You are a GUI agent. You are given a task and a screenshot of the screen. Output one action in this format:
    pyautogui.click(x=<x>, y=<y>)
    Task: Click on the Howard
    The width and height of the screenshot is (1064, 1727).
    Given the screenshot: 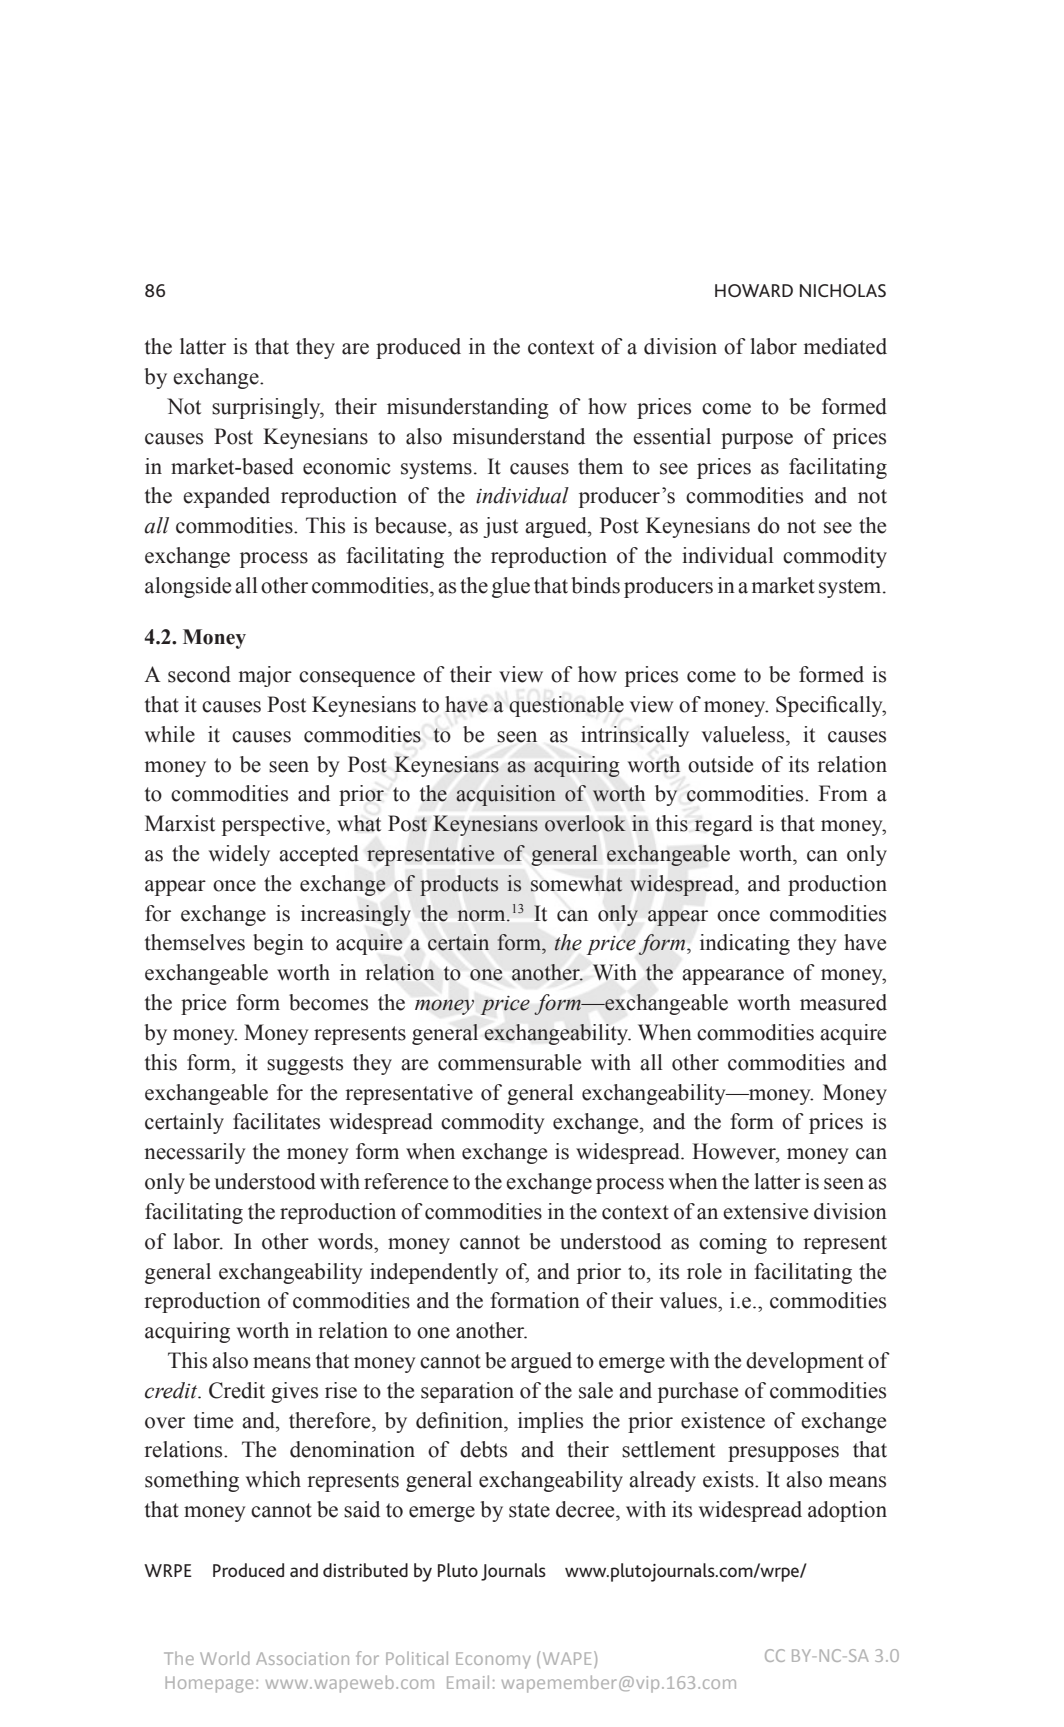 What is the action you would take?
    pyautogui.click(x=754, y=290)
